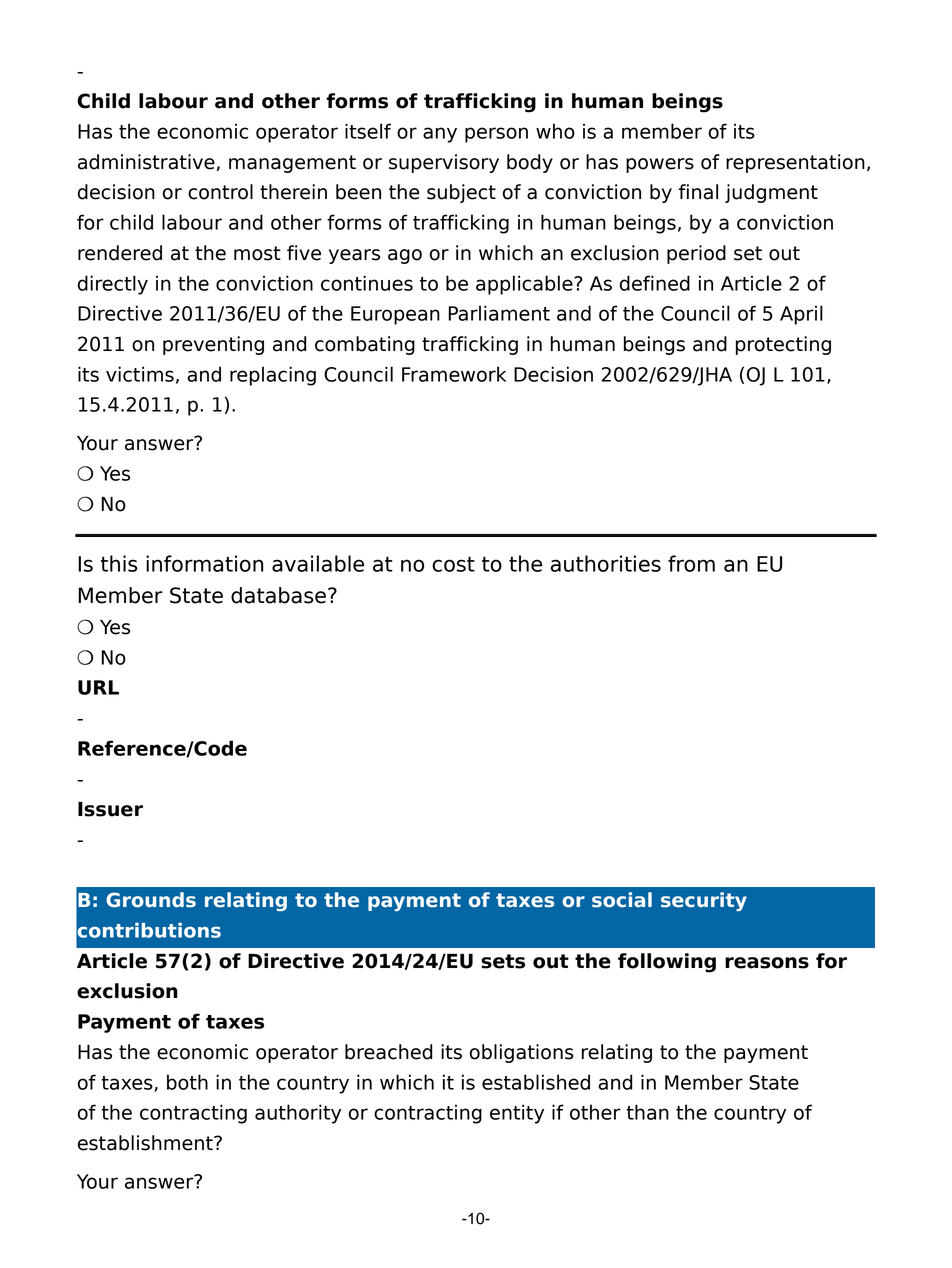 This image has height=1268, width=952. I want to click on information, so click(204, 563).
